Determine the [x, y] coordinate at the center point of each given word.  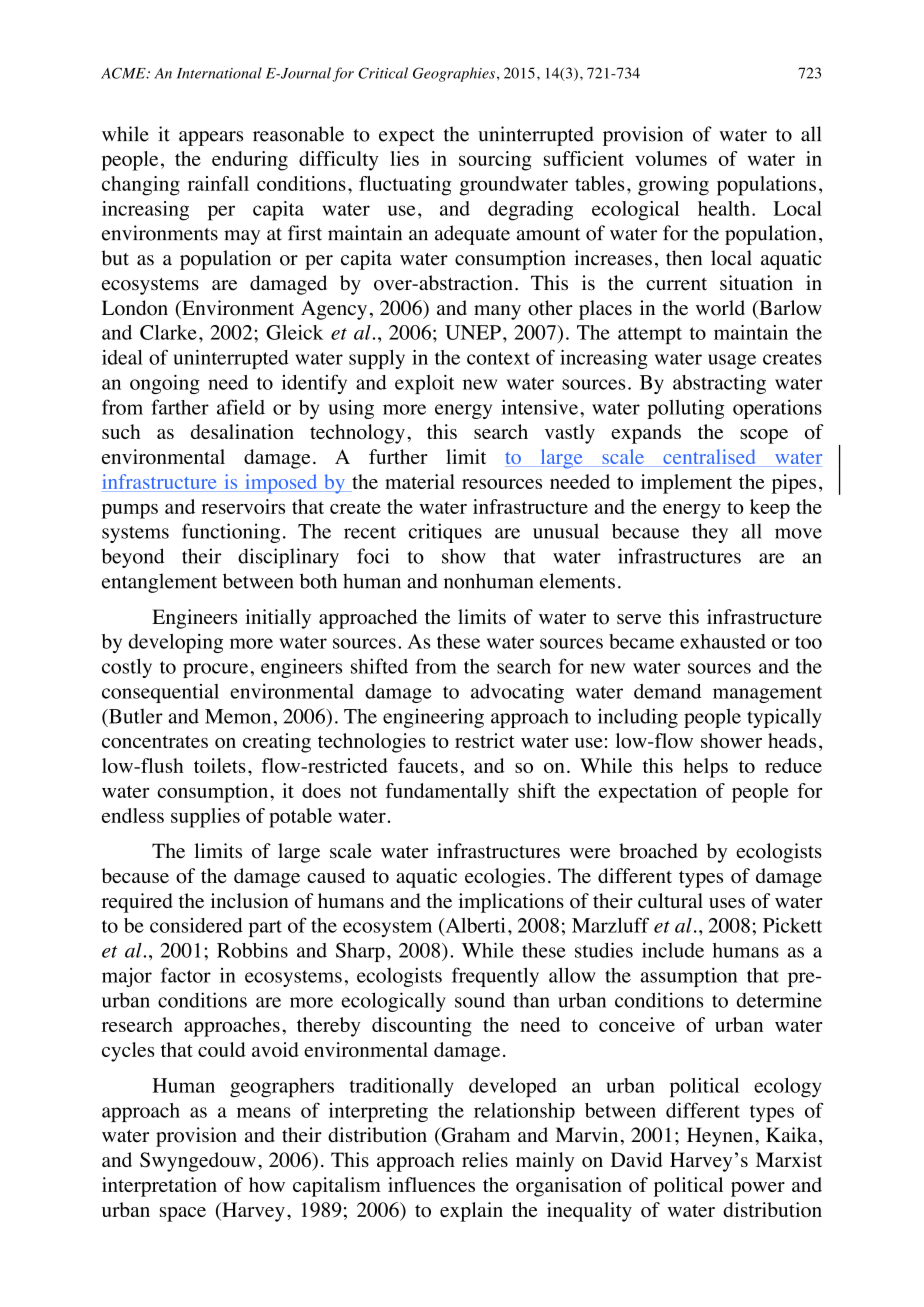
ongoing [165, 384]
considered [196, 925]
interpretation [159, 1187]
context [498, 358]
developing [176, 643]
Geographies [454, 74]
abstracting [719, 384]
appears [211, 138]
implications [511, 903]
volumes [671, 158]
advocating [517, 693]
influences [431, 1184]
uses [727, 903]
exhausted [723, 641]
